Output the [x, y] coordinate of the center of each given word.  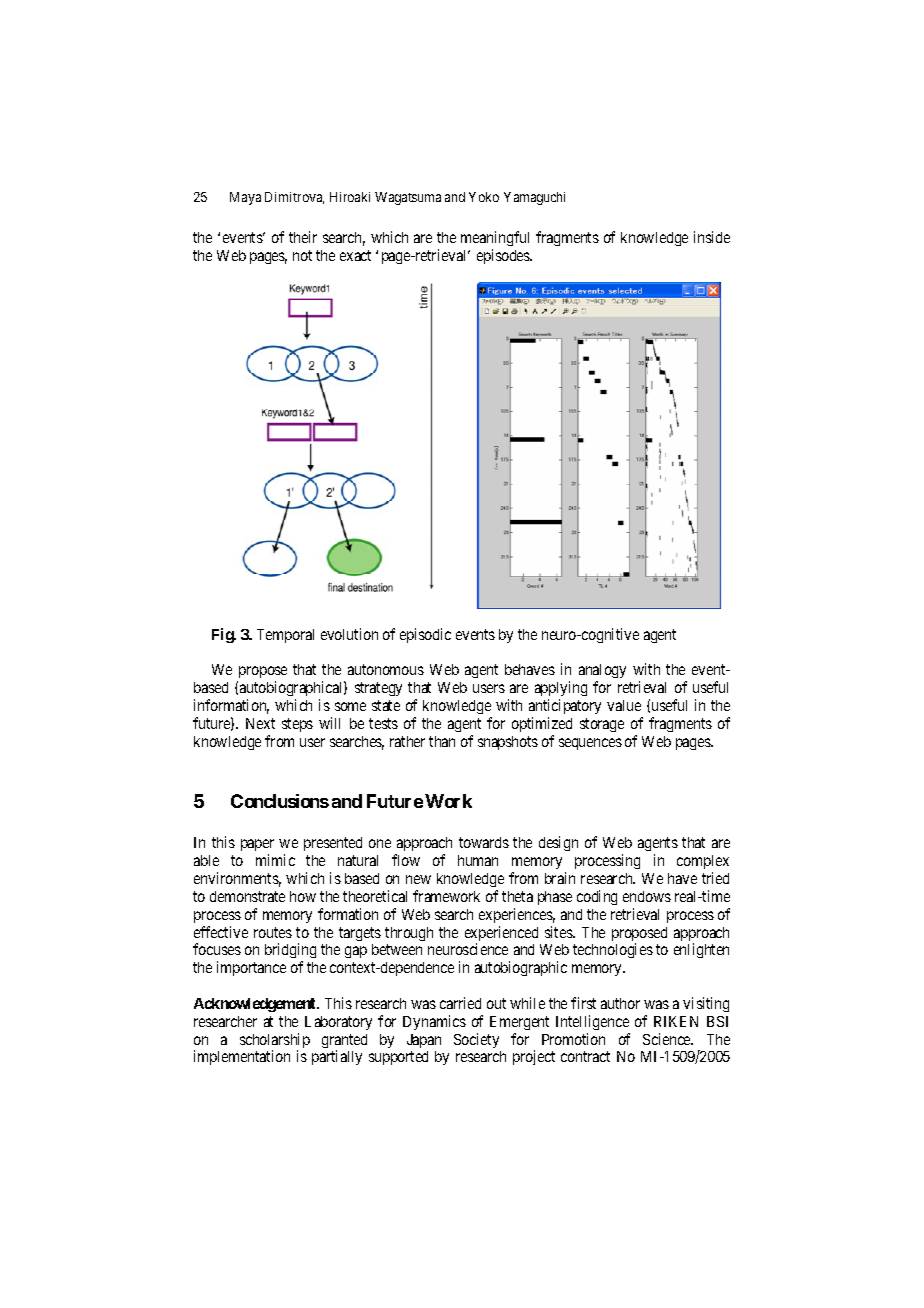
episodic [425, 635]
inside [712, 237]
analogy [602, 673]
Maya [245, 198]
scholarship [275, 1042]
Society [476, 1040]
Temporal [285, 636]
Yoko [484, 197]
